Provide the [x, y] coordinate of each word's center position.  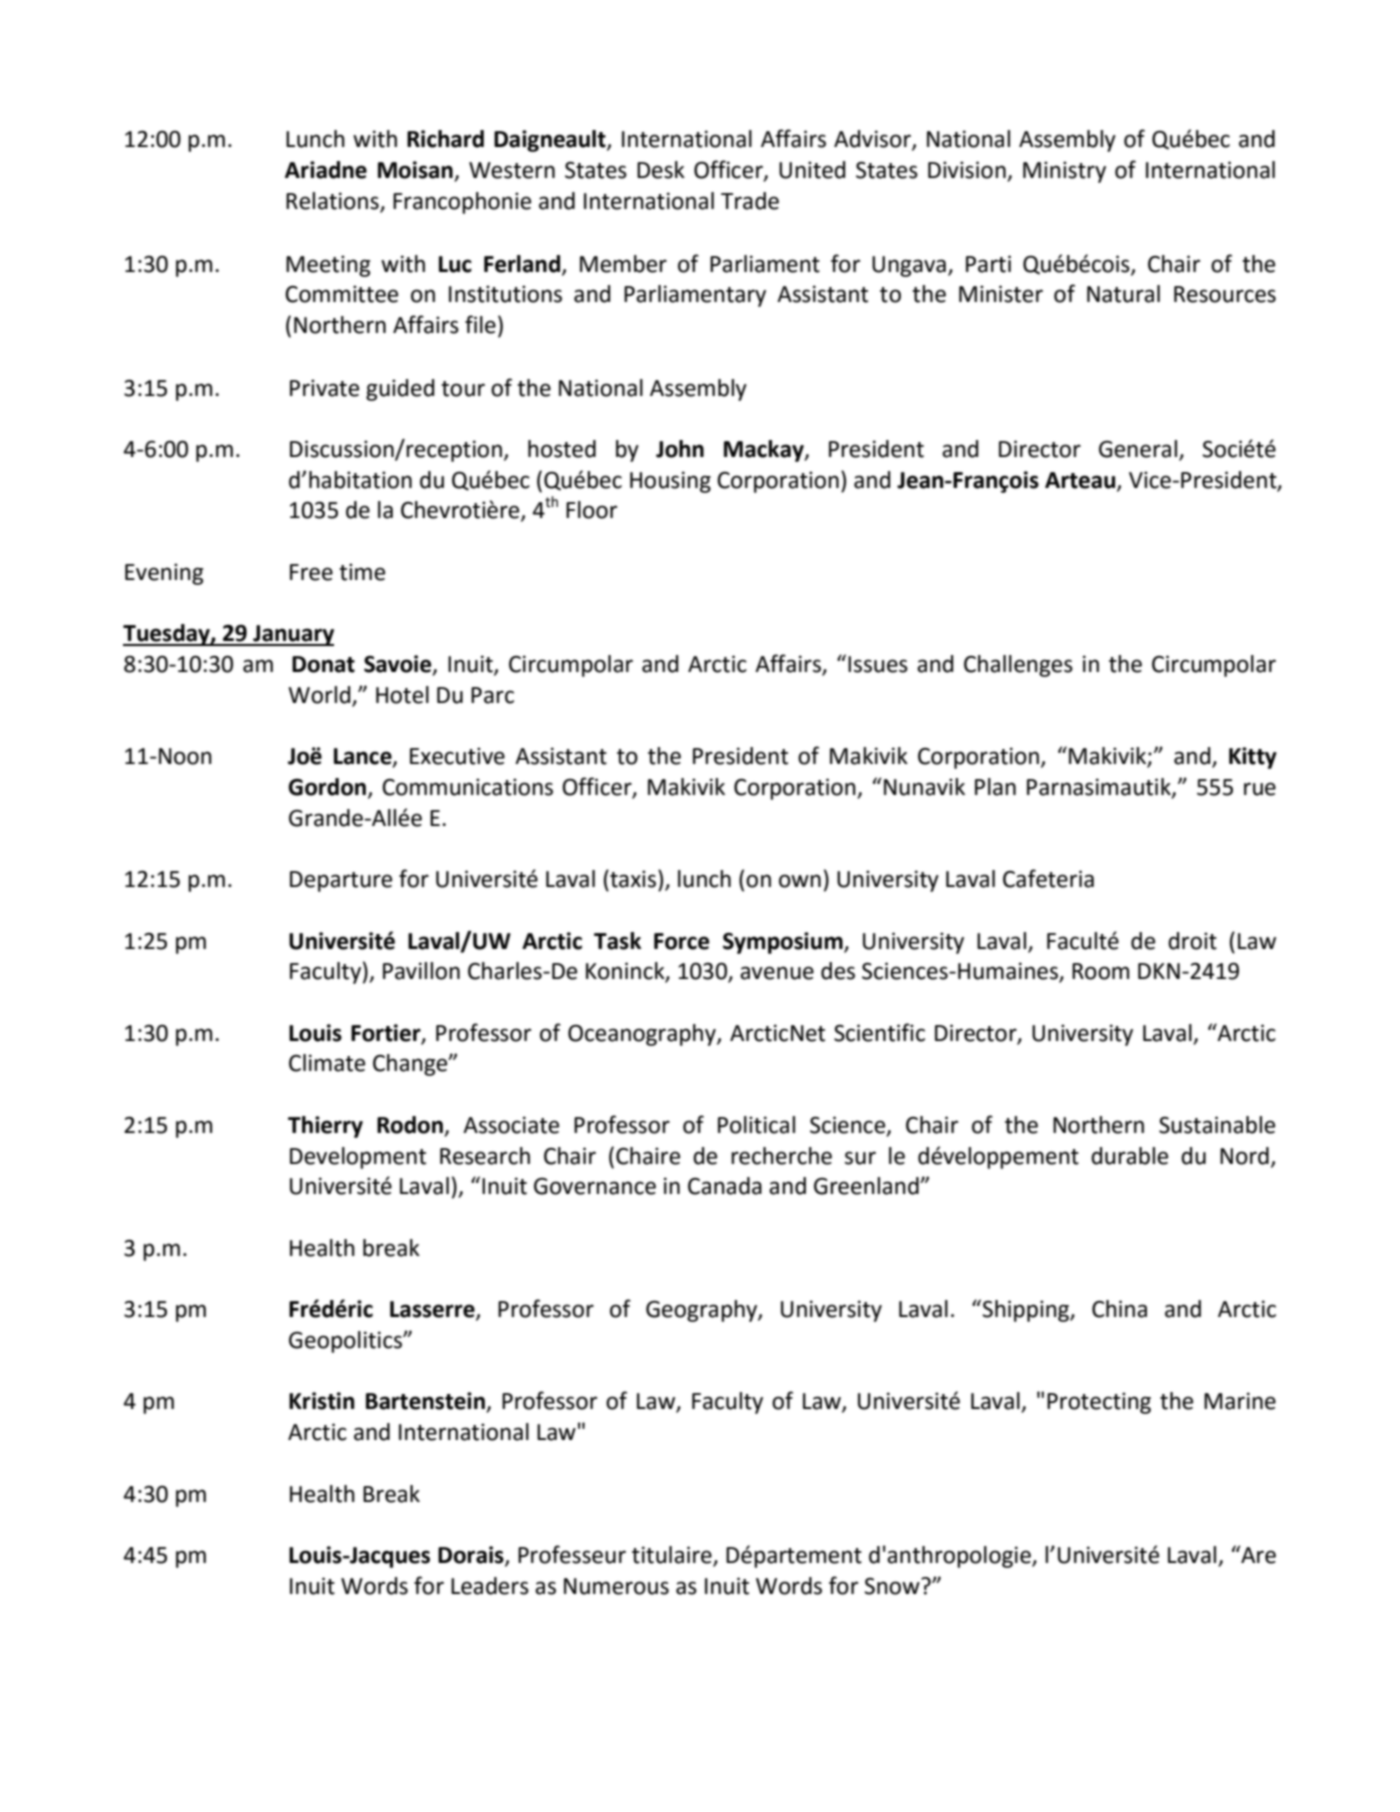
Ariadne [326, 170]
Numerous [616, 1586]
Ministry [1064, 172]
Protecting [1099, 1403]
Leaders [490, 1586]
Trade [750, 201]
